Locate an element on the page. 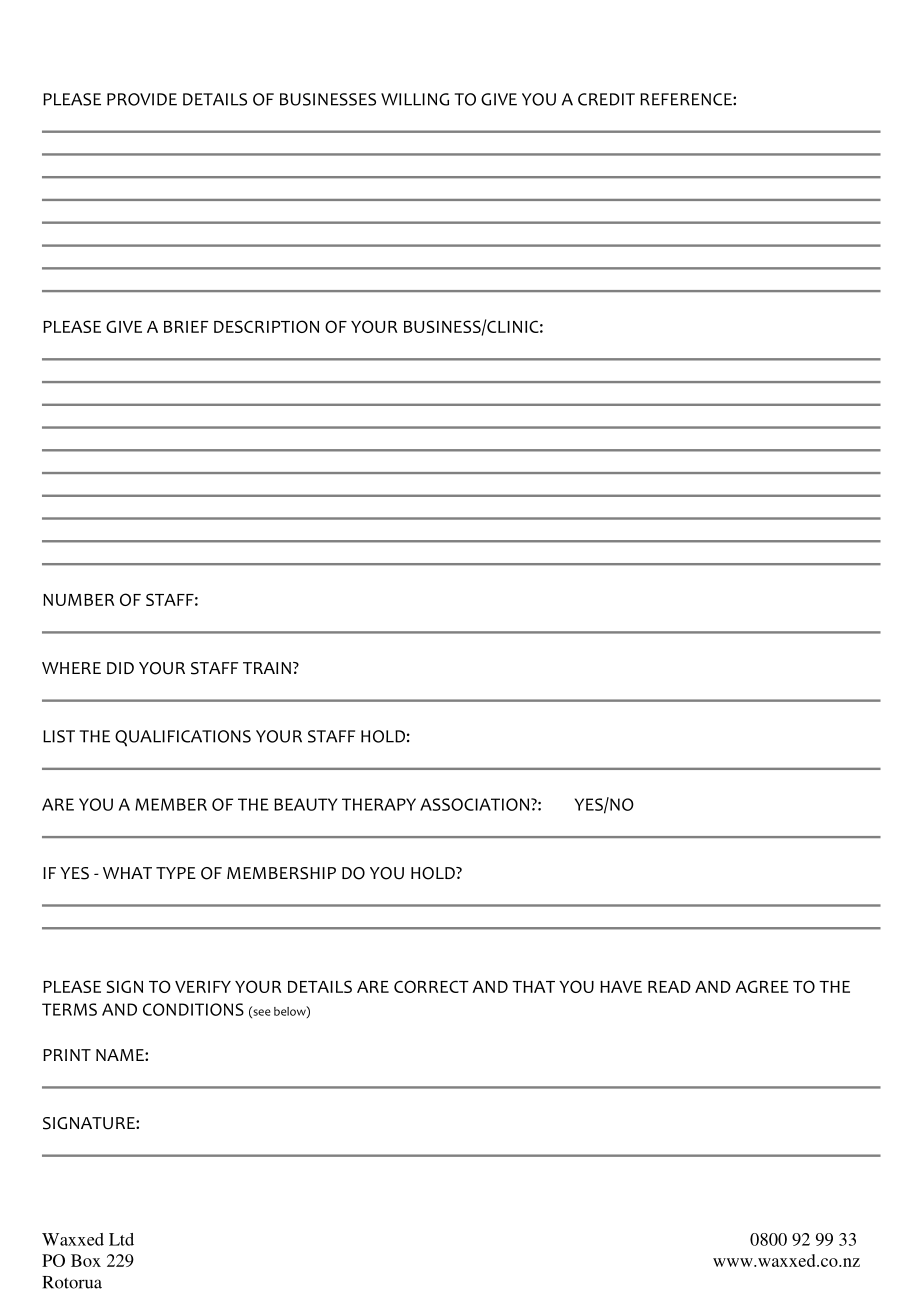 Image resolution: width=924 pixels, height=1308 pixels. DID is located at coordinates (120, 668).
